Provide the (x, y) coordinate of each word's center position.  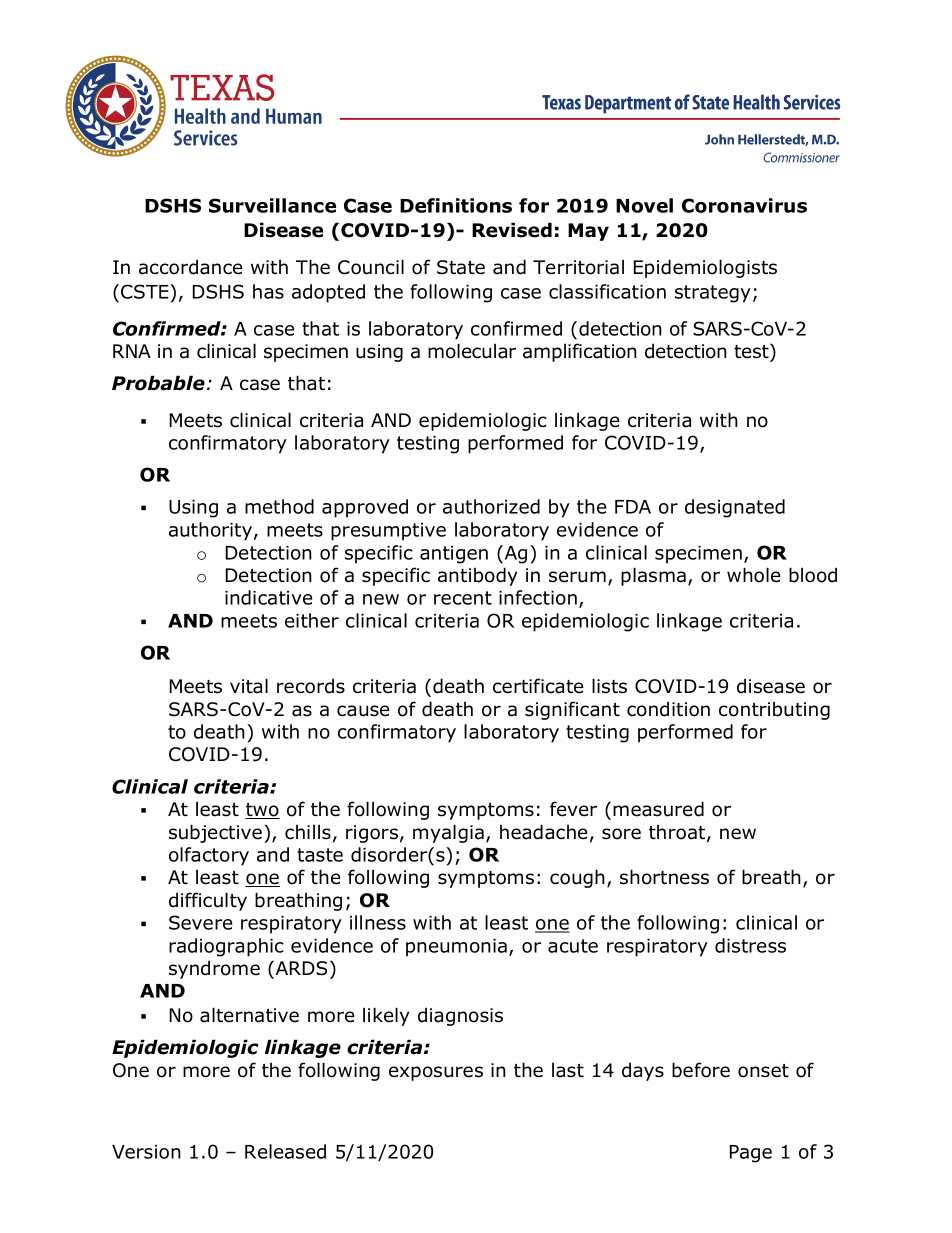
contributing (774, 711)
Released (285, 1151)
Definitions (456, 205)
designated (735, 508)
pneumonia (456, 948)
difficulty (208, 901)
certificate (538, 686)
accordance (191, 267)
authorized (491, 506)
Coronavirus (744, 205)
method (279, 506)
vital (249, 686)
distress (750, 945)
